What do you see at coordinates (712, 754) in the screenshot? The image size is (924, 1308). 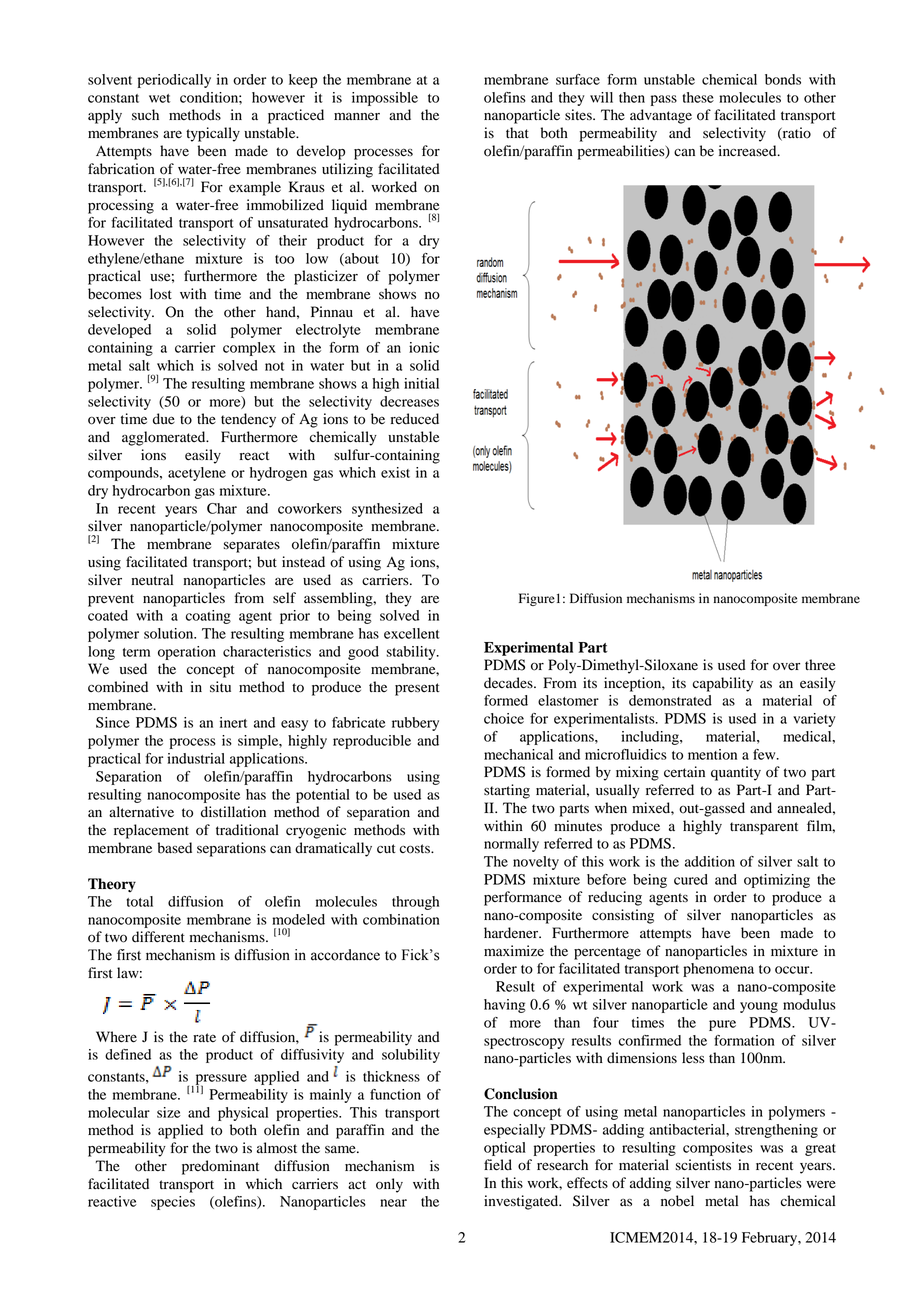 I see `mention` at bounding box center [712, 754].
